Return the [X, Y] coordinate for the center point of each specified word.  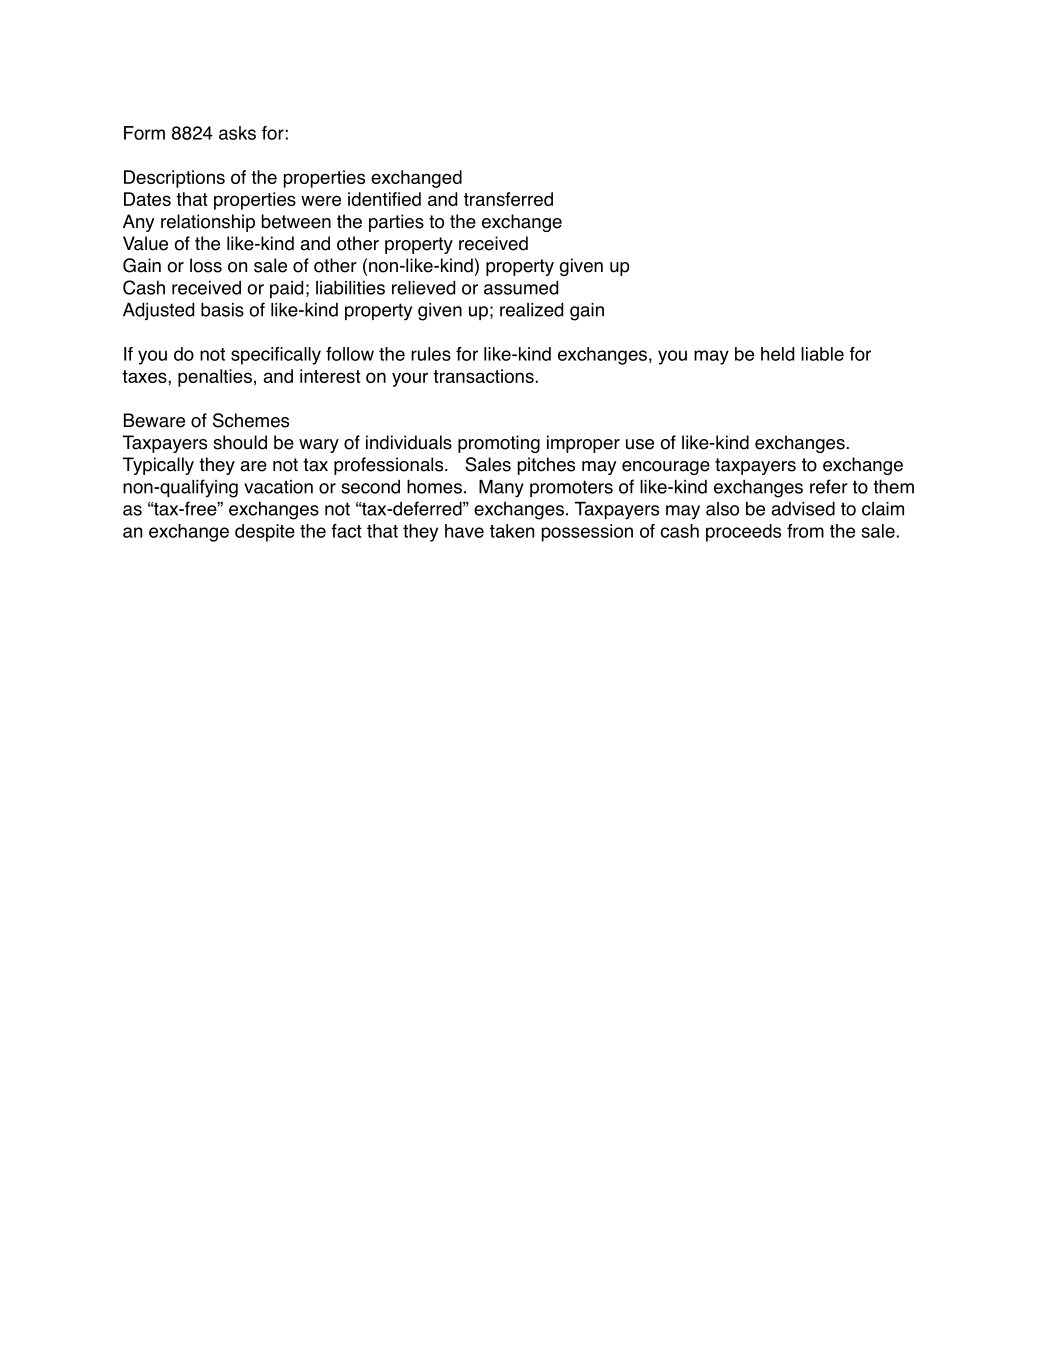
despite [265, 533]
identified [384, 199]
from [805, 531]
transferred [508, 199]
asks [237, 133]
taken [512, 531]
